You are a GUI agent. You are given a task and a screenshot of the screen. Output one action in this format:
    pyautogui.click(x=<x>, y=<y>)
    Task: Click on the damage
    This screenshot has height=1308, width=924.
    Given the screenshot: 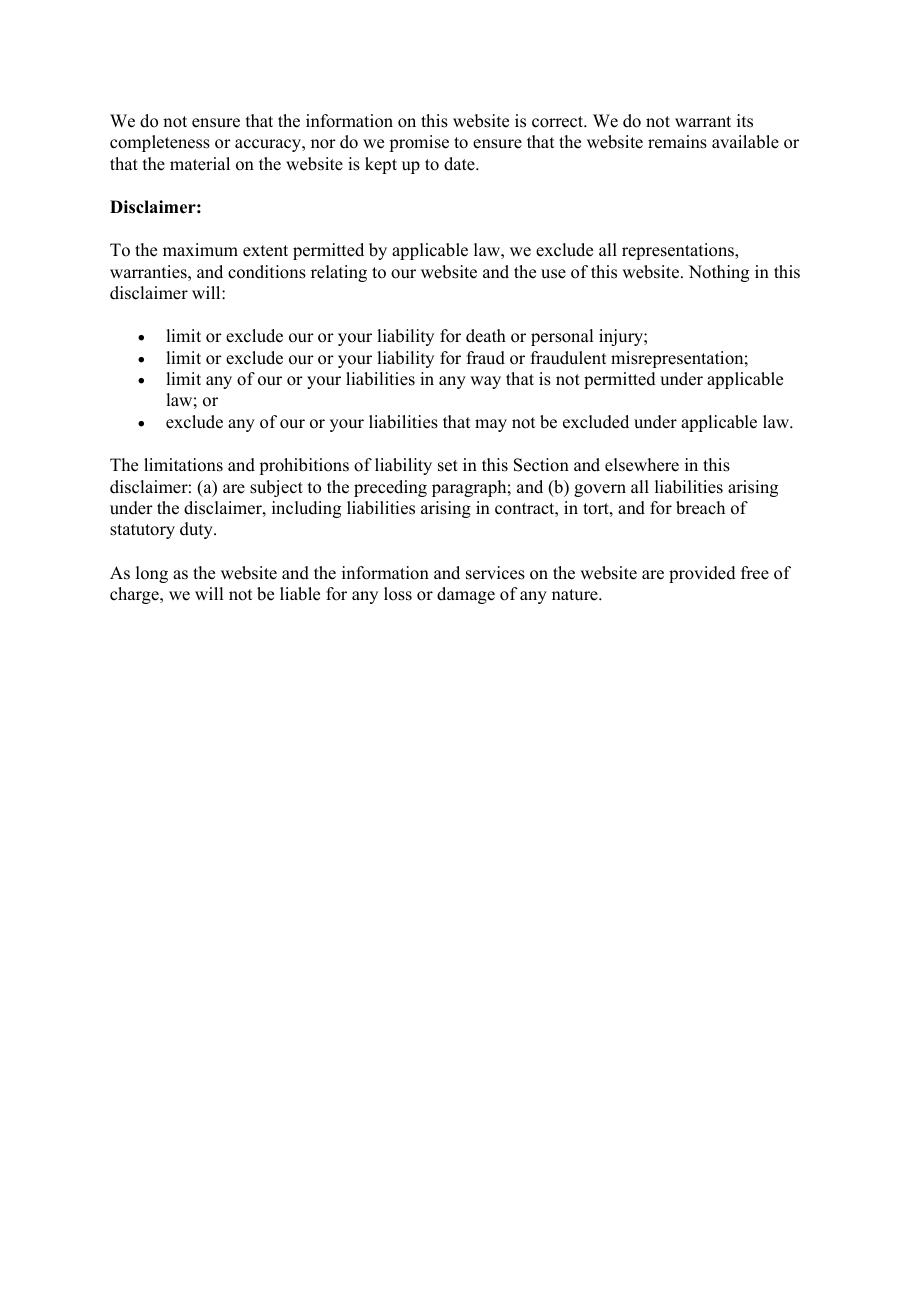 What is the action you would take?
    pyautogui.click(x=466, y=595)
